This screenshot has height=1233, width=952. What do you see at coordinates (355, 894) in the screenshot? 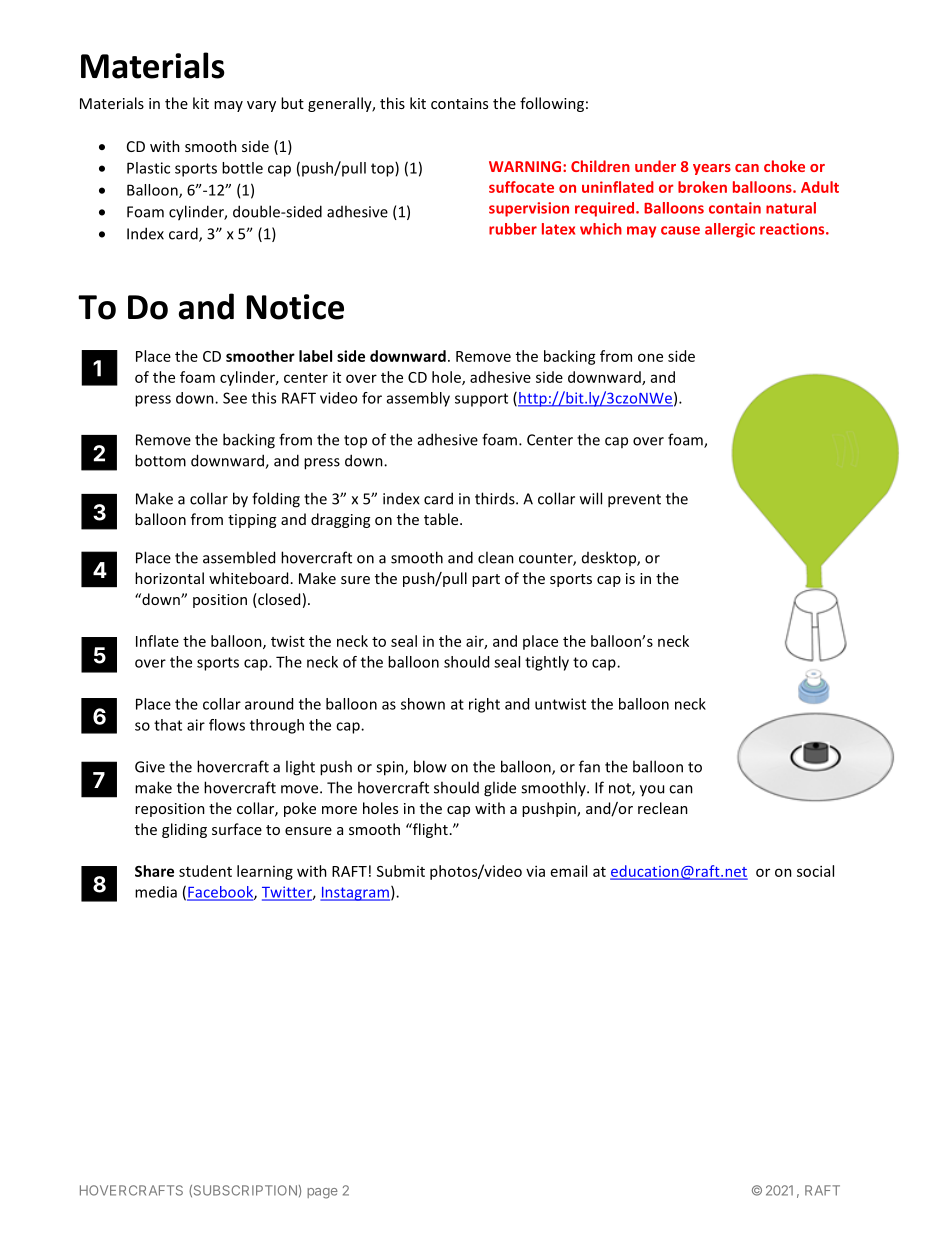
I see `Instagram` at bounding box center [355, 894].
